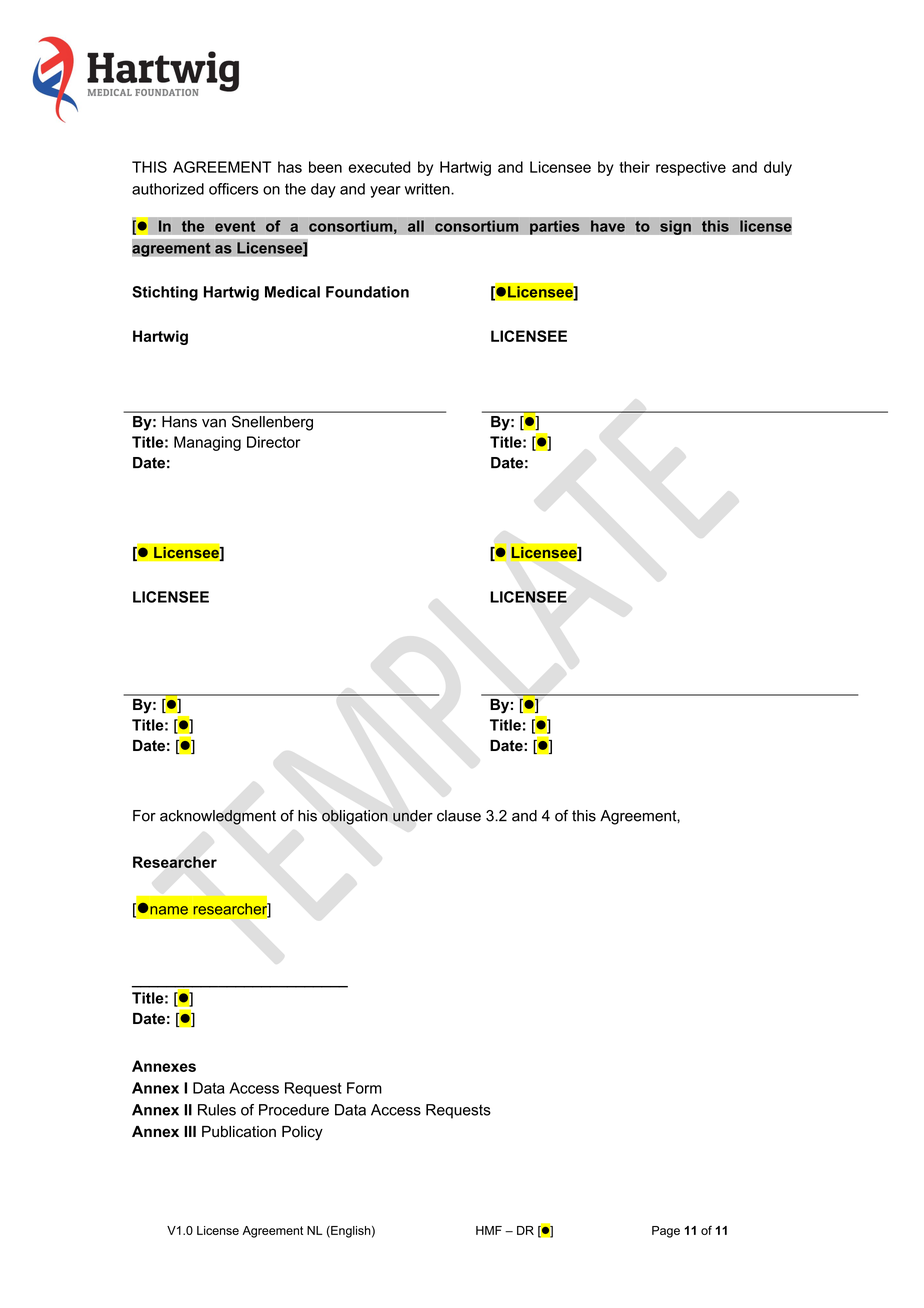 The width and height of the page is (924, 1308). What do you see at coordinates (428, 189) in the page?
I see `written` at bounding box center [428, 189].
